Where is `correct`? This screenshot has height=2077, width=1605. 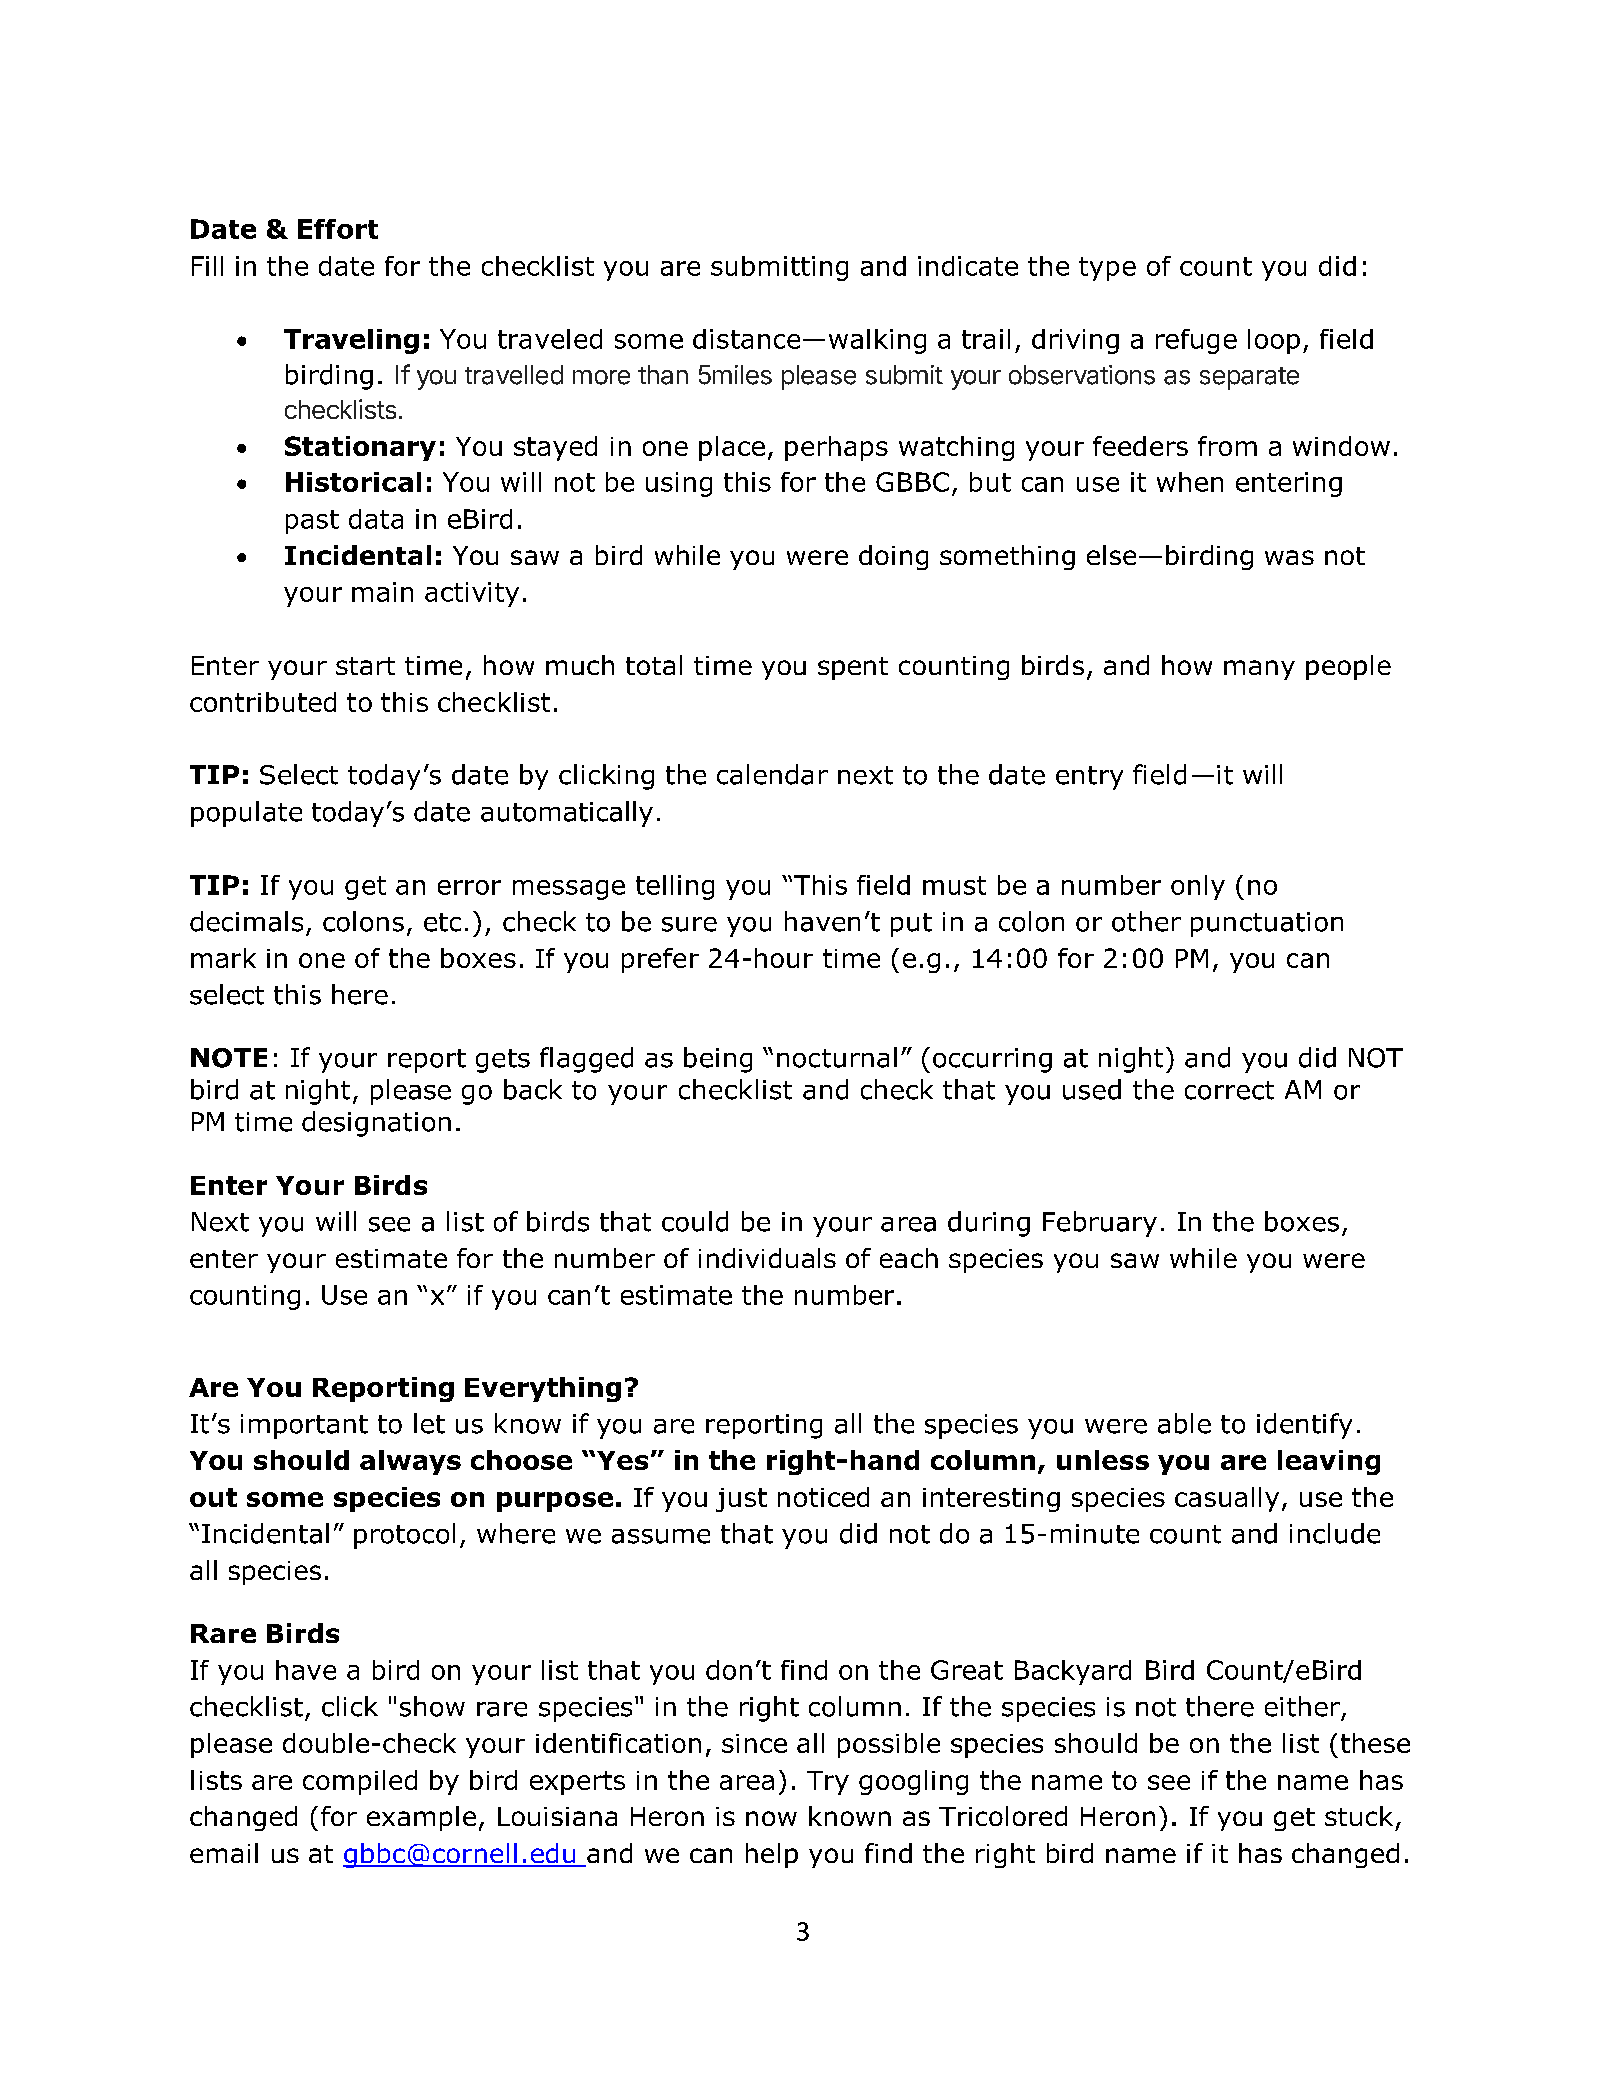 correct is located at coordinates (1229, 1090).
